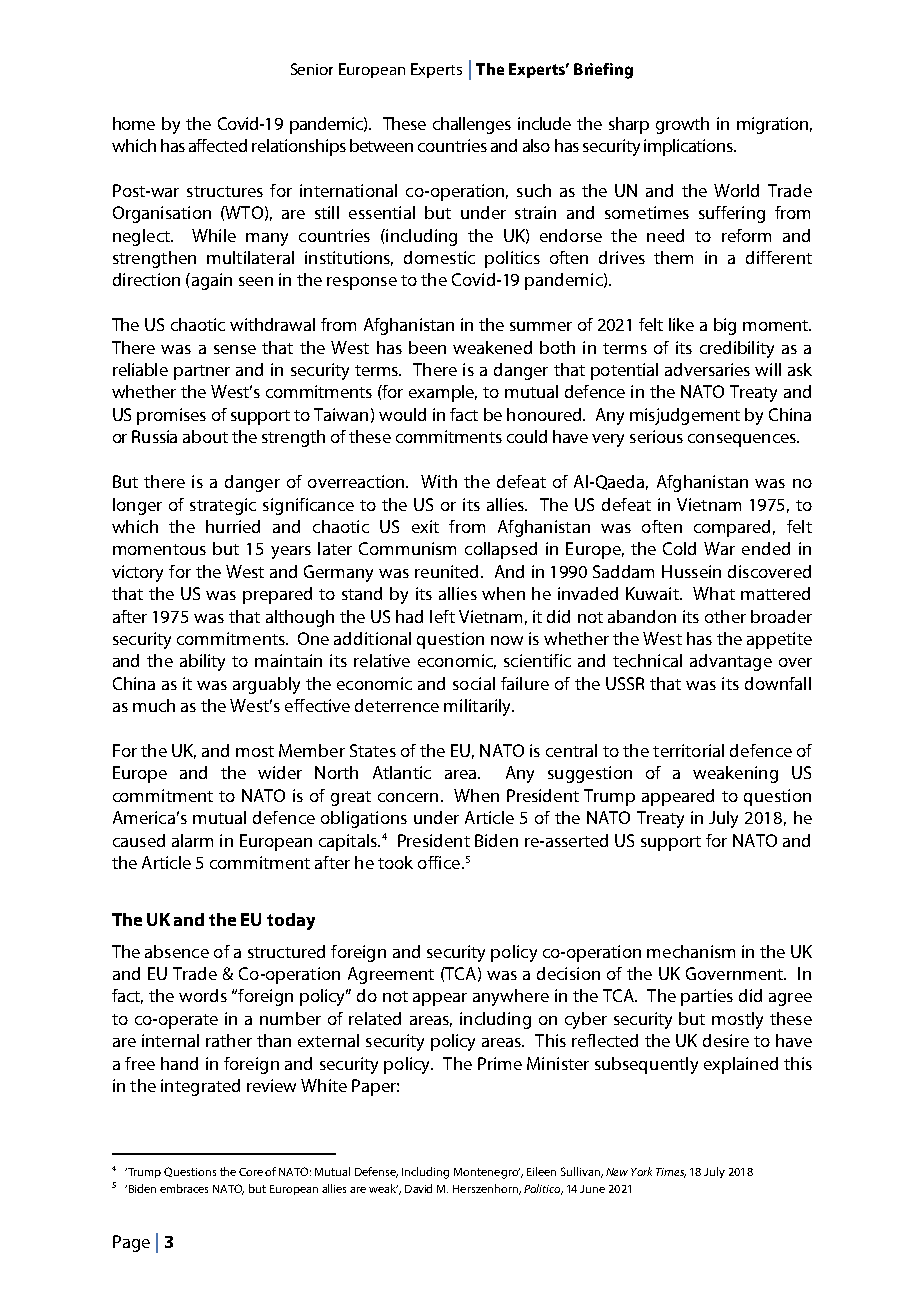  Describe the element at coordinates (218, 145) in the image. I see `affected` at that location.
